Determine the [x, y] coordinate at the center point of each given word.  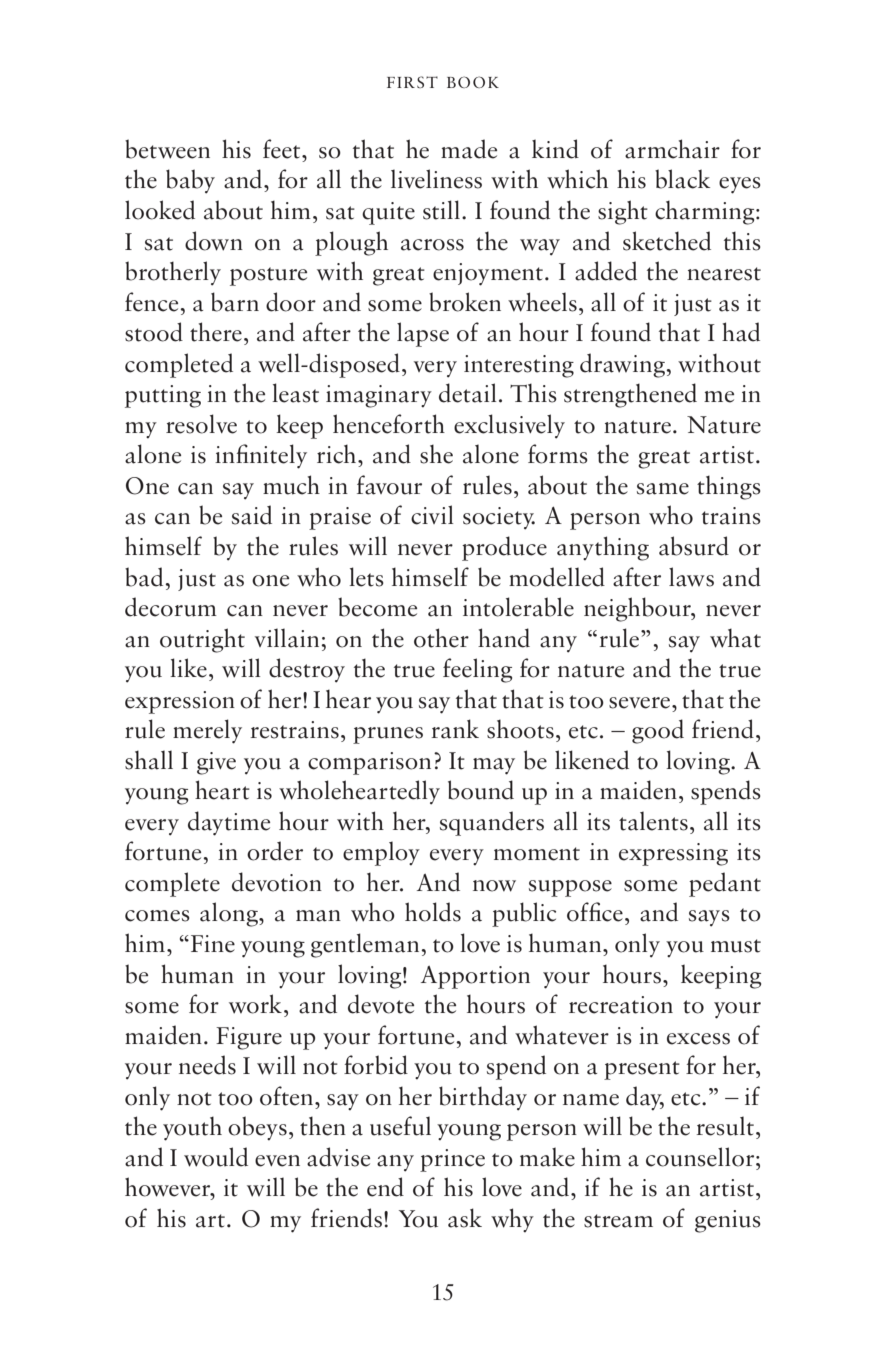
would [216, 1157]
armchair [672, 149]
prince [452, 1160]
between [167, 149]
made [469, 149]
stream [618, 1221]
